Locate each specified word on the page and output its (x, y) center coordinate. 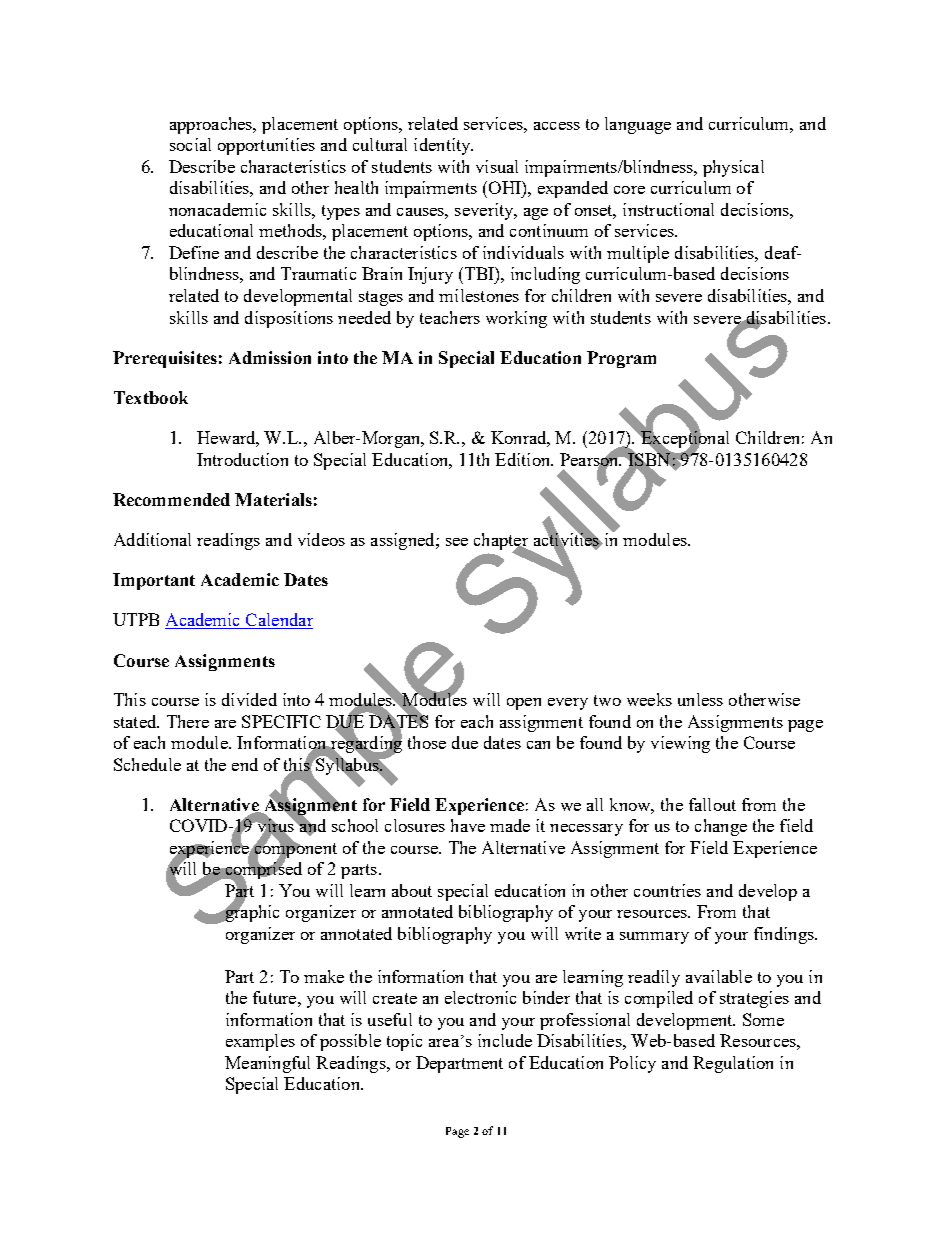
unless (700, 699)
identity (443, 146)
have (468, 825)
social (190, 144)
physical (733, 168)
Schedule (147, 764)
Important (154, 581)
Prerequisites (165, 359)
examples (260, 1042)
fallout (712, 804)
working (516, 319)
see (457, 542)
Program (621, 359)
